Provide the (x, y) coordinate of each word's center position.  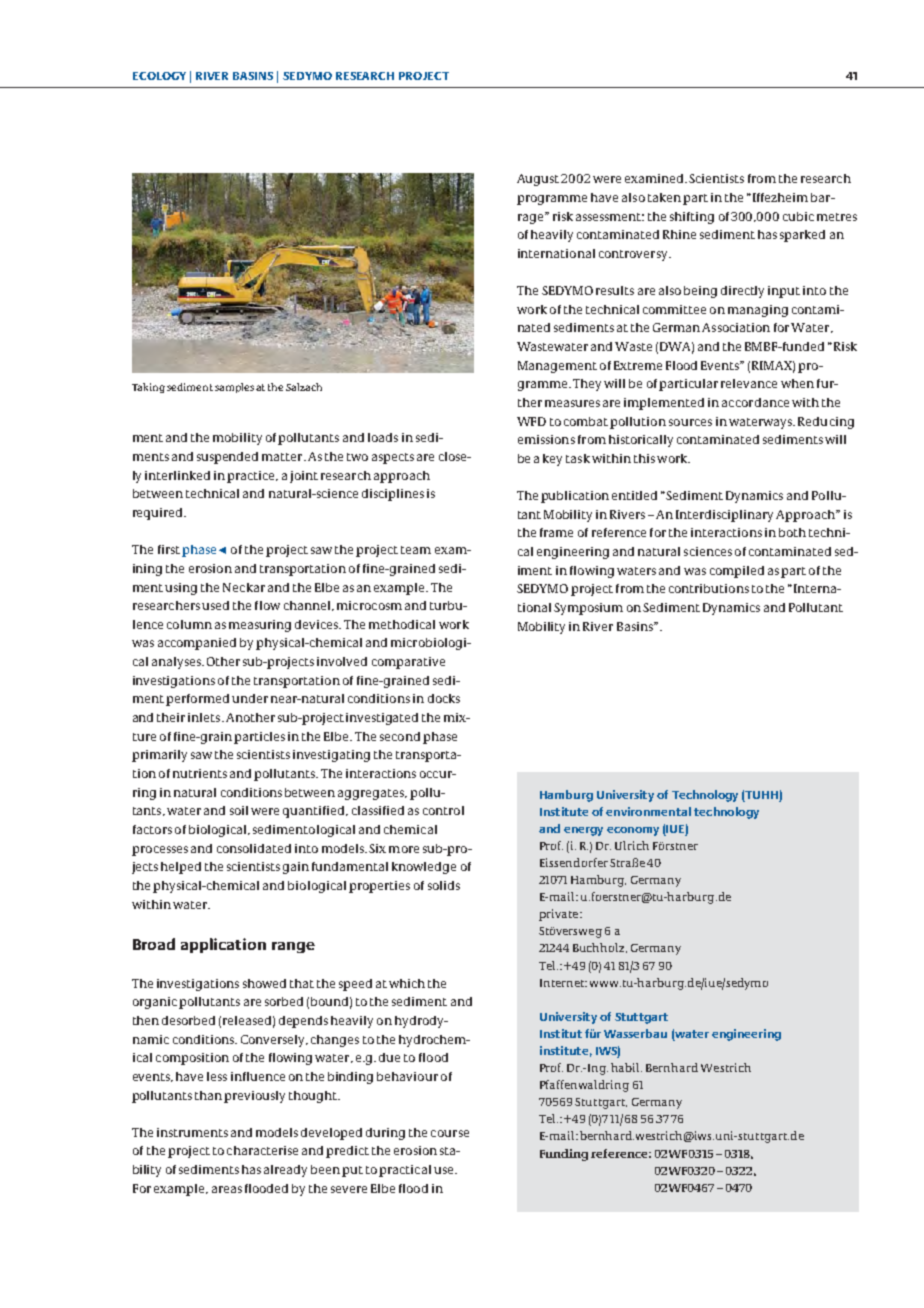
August (538, 180)
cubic (798, 216)
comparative (408, 663)
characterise (262, 1150)
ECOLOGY (159, 76)
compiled (737, 572)
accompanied (197, 644)
